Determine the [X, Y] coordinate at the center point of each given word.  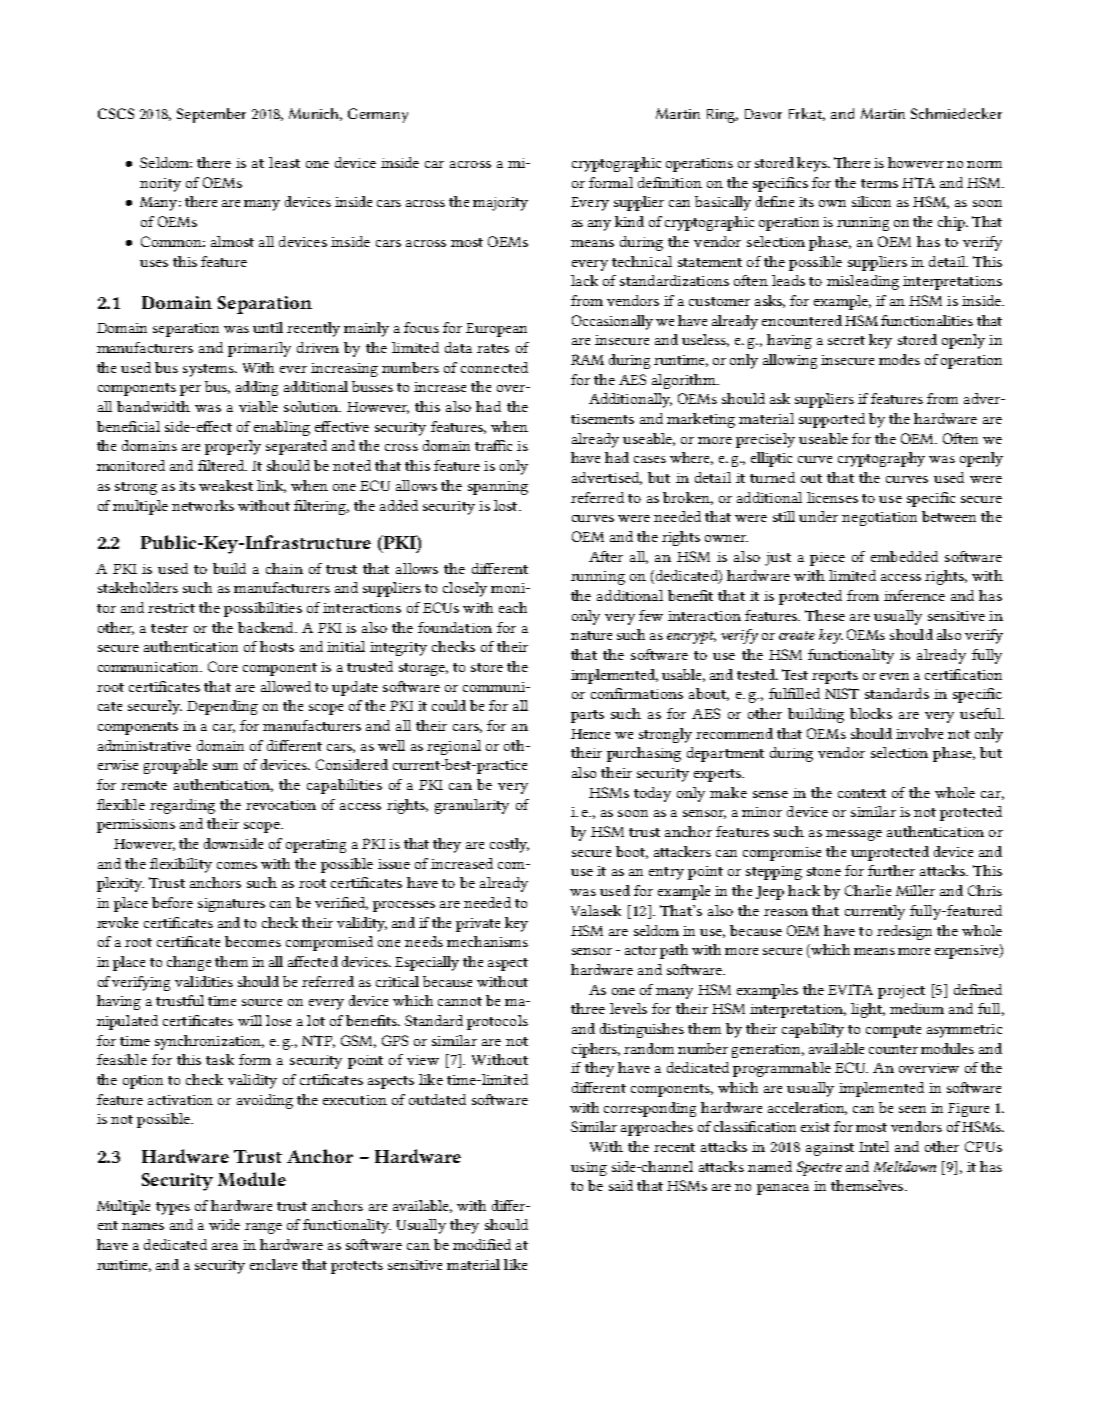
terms [879, 183]
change [189, 963]
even [894, 676]
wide [224, 1224]
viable [258, 406]
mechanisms [487, 941]
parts [587, 716]
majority [500, 204]
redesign [904, 932]
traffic [493, 445]
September [211, 115]
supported [832, 420]
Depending [222, 707]
